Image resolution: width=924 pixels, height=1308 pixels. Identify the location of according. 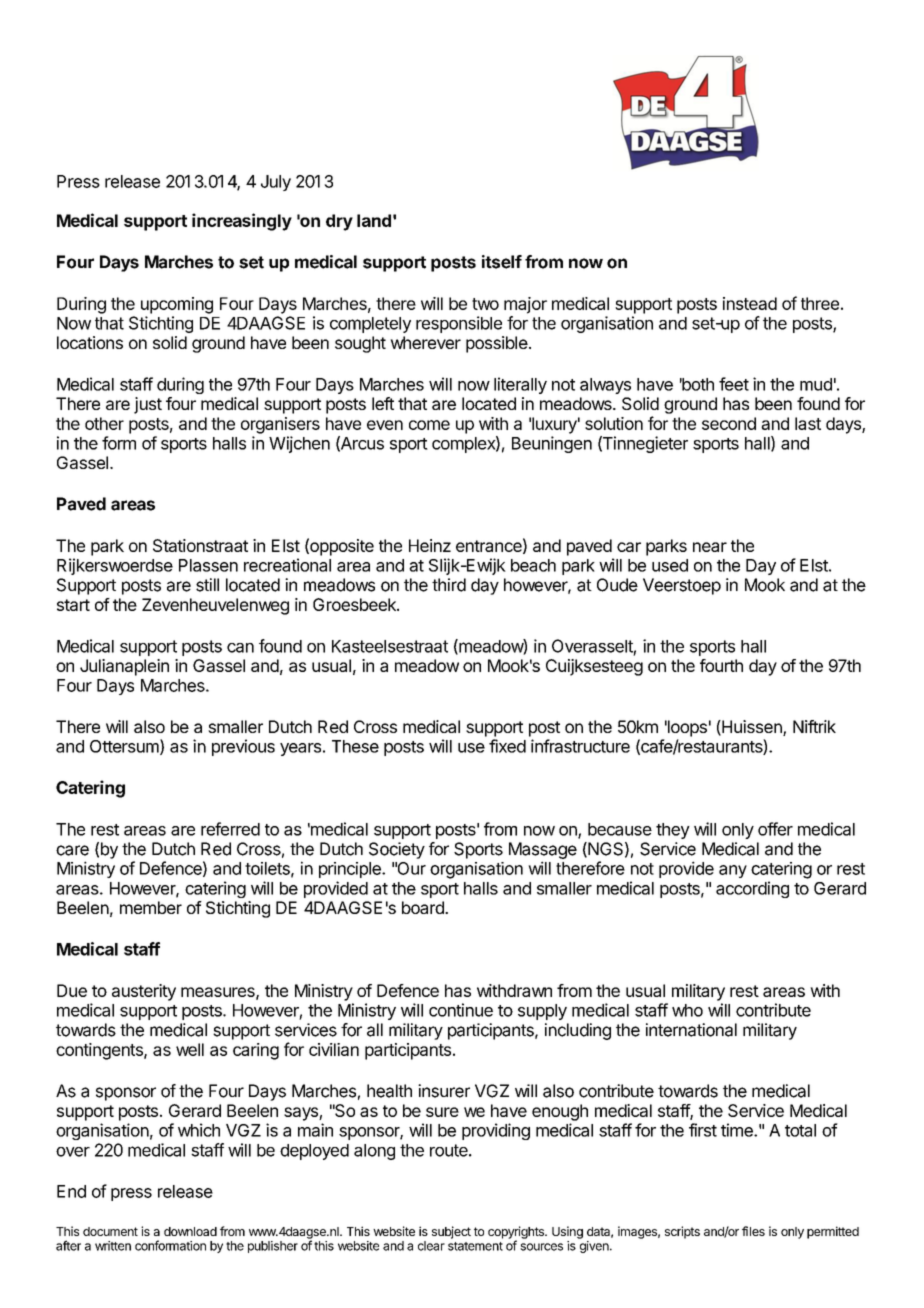
(752, 889).
